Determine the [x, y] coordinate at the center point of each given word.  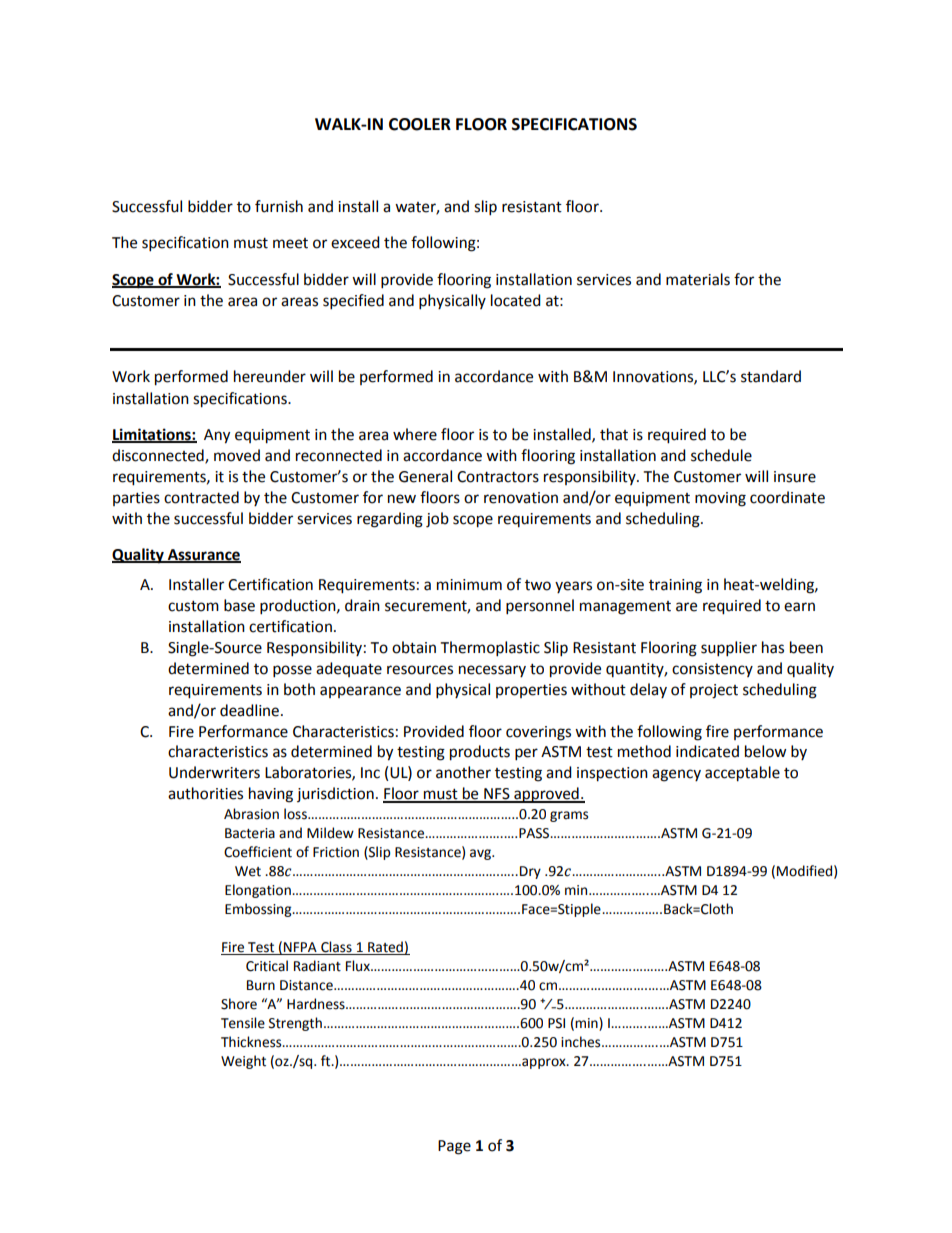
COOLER [420, 124]
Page [454, 1147]
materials [698, 279]
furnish [279, 206]
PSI [556, 1023]
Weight [243, 1062]
